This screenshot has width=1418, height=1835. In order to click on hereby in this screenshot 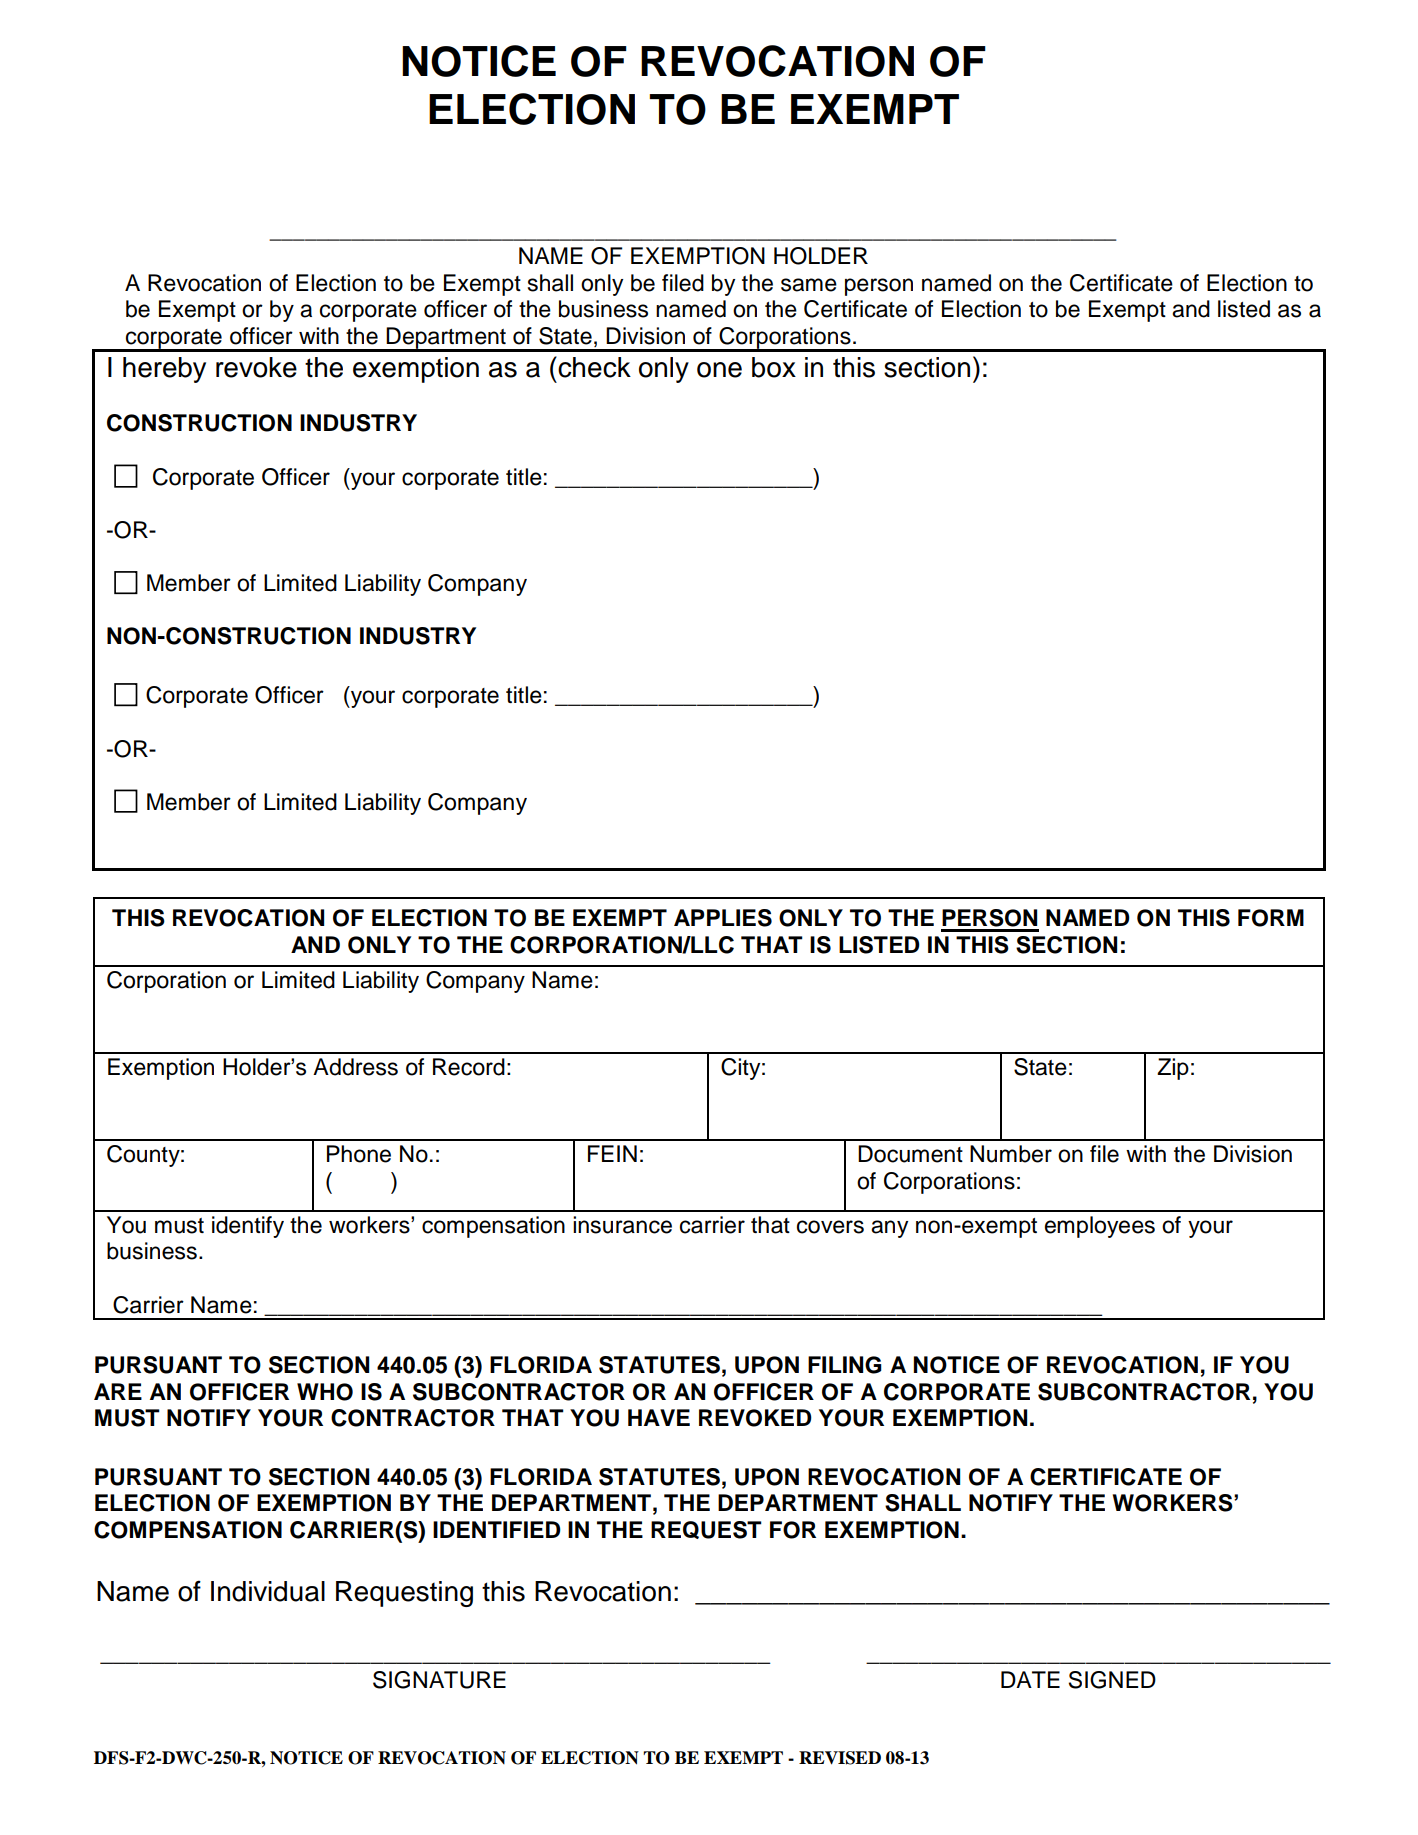, I will do `click(164, 370)`.
